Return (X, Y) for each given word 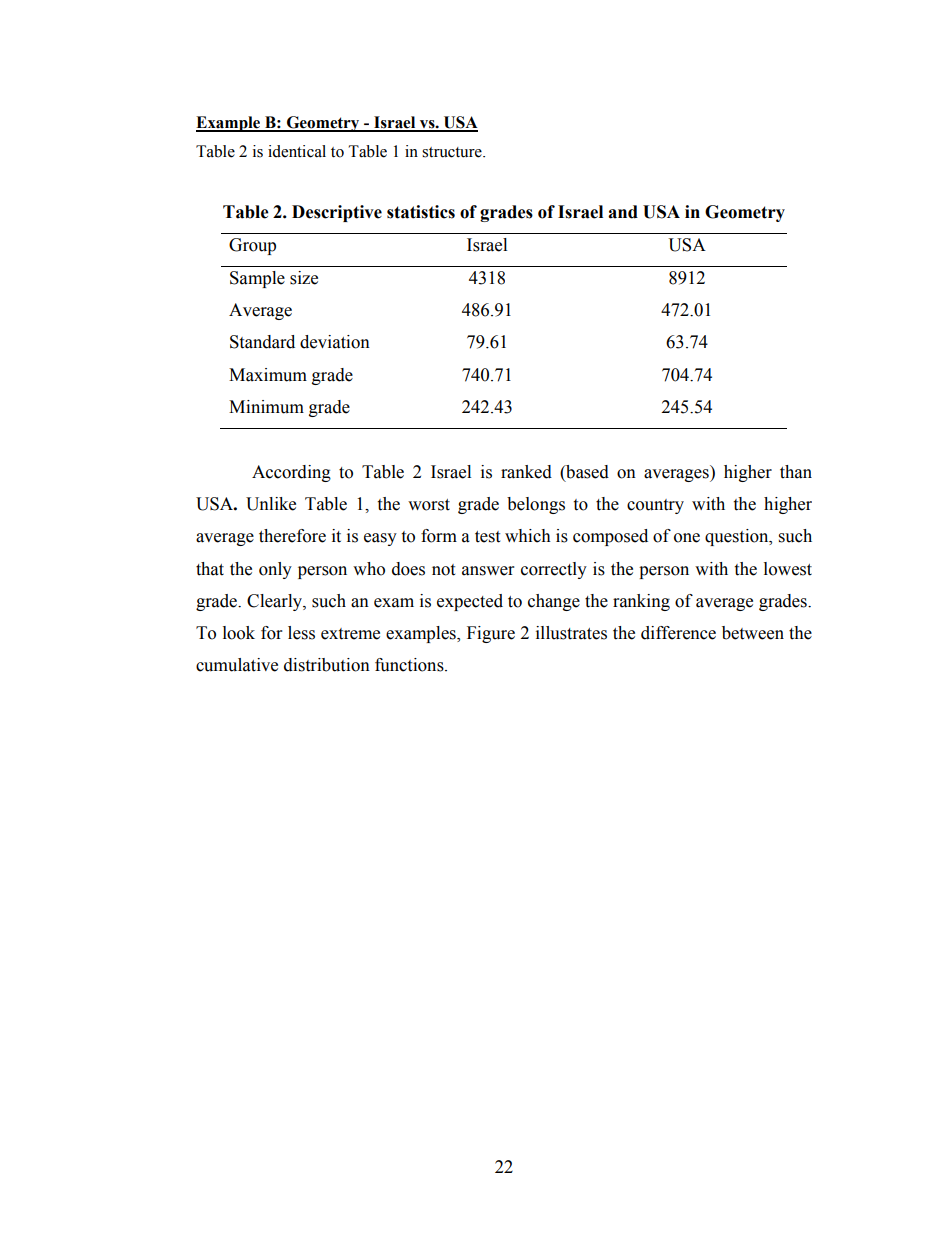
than (796, 472)
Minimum (266, 407)
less (301, 633)
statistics (421, 212)
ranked (526, 472)
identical (297, 151)
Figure (491, 634)
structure (453, 152)
